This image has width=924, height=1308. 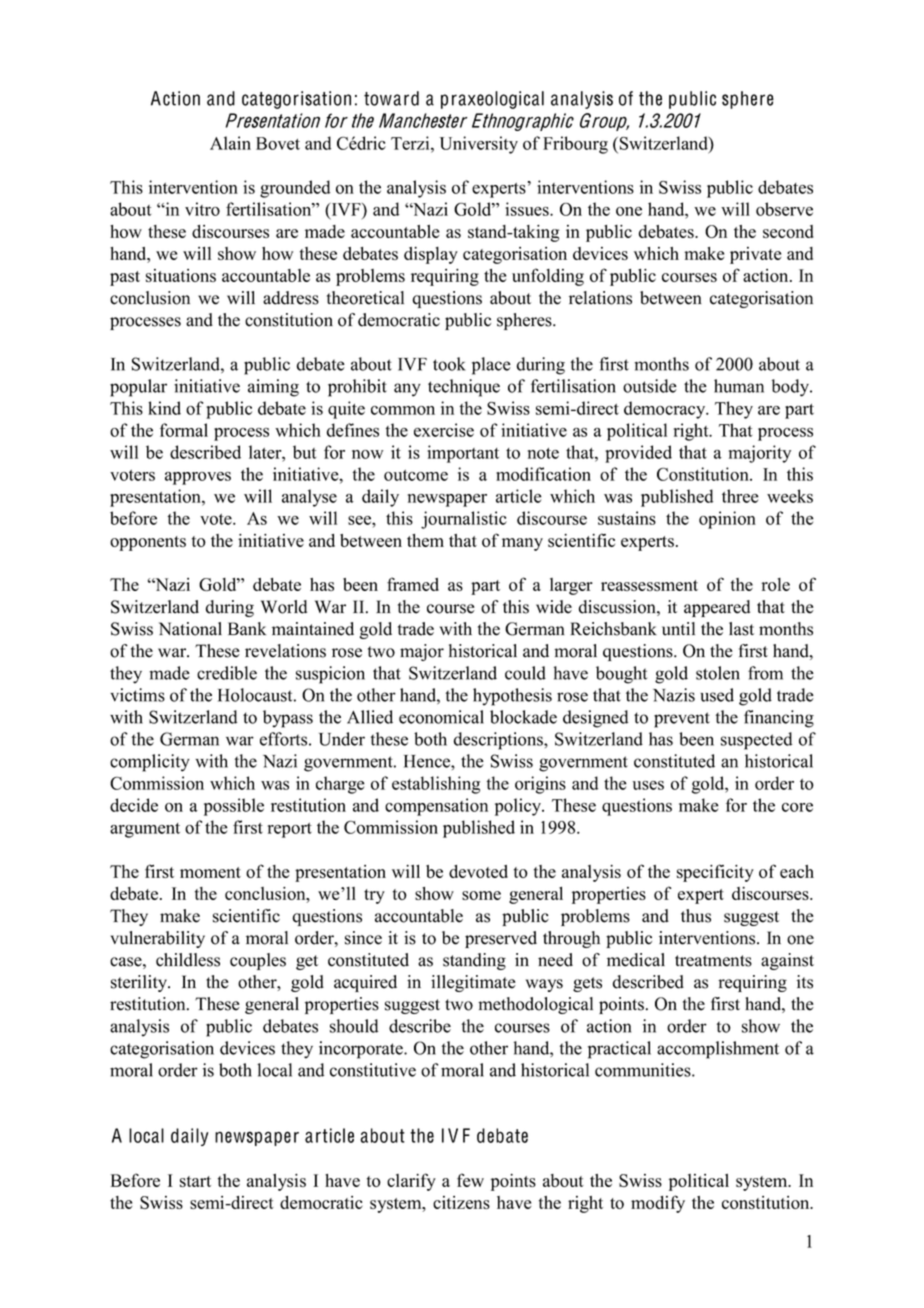 I want to click on start, so click(x=195, y=1181).
